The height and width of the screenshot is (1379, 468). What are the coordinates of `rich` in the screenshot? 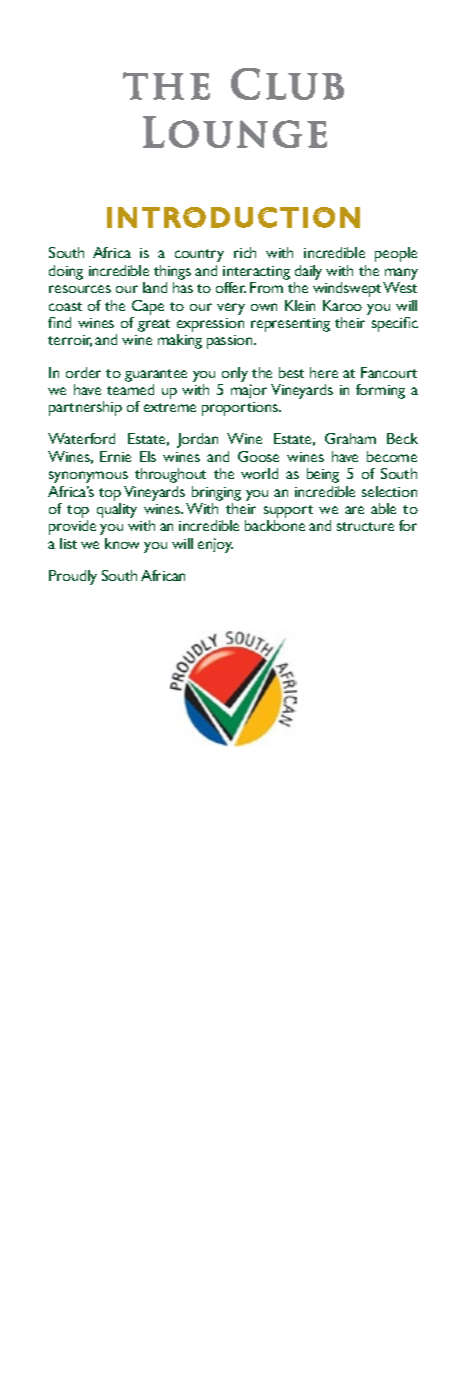 It's located at (245, 252).
